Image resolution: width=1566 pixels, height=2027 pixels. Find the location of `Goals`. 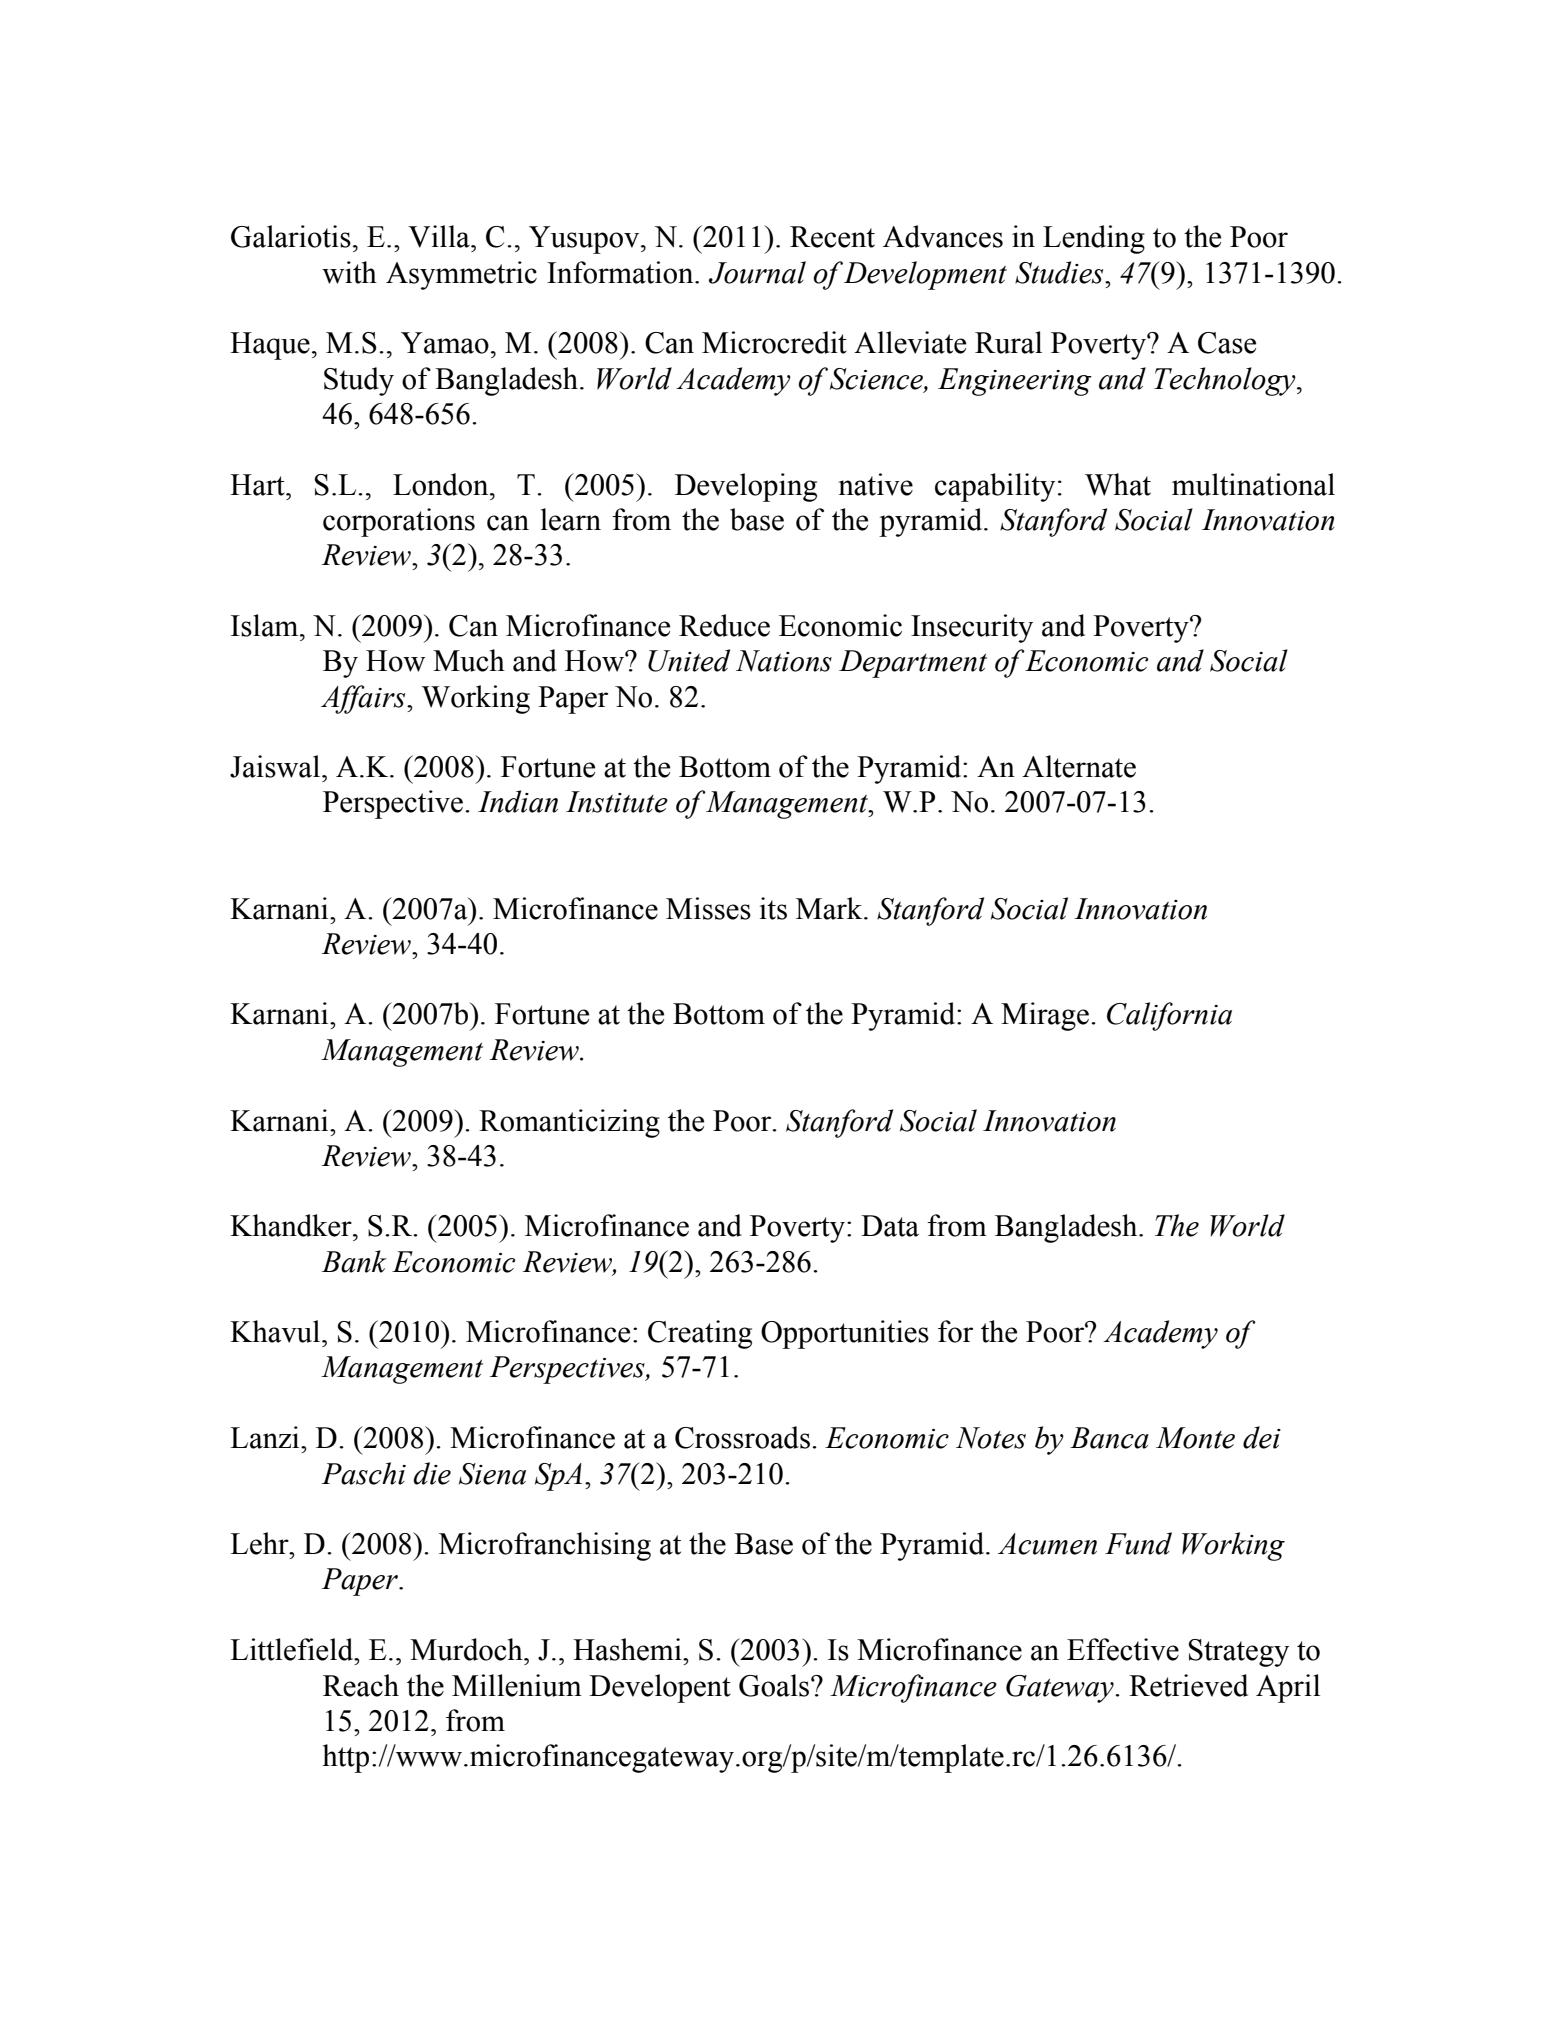

Goals is located at coordinates (775, 1685).
